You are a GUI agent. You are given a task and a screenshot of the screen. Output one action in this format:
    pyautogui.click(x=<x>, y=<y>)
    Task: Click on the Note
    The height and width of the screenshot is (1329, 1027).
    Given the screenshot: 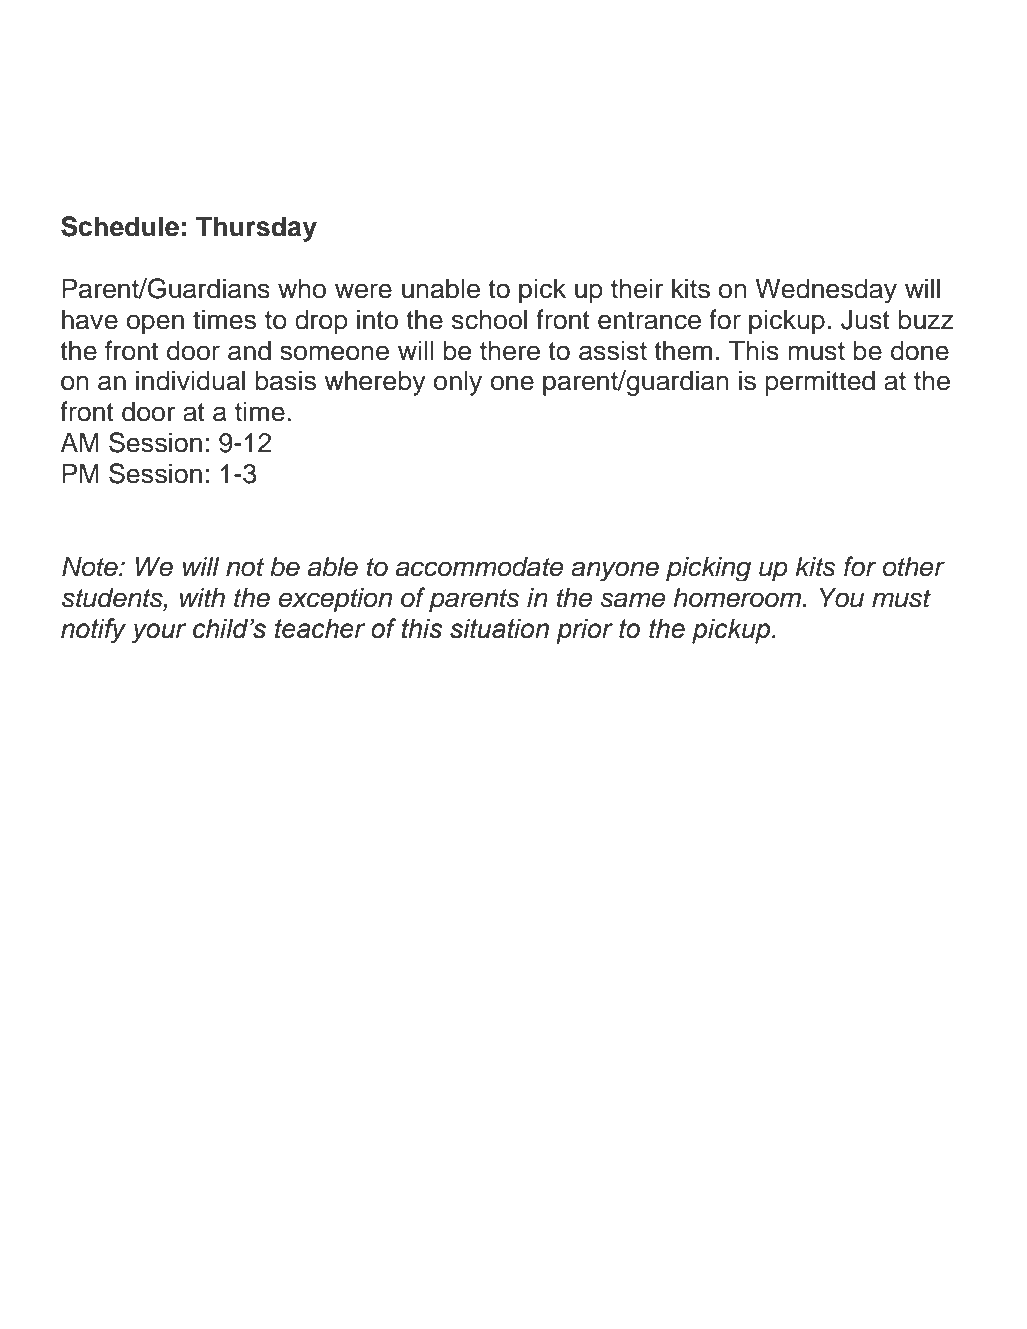 What is the action you would take?
    pyautogui.click(x=91, y=566)
